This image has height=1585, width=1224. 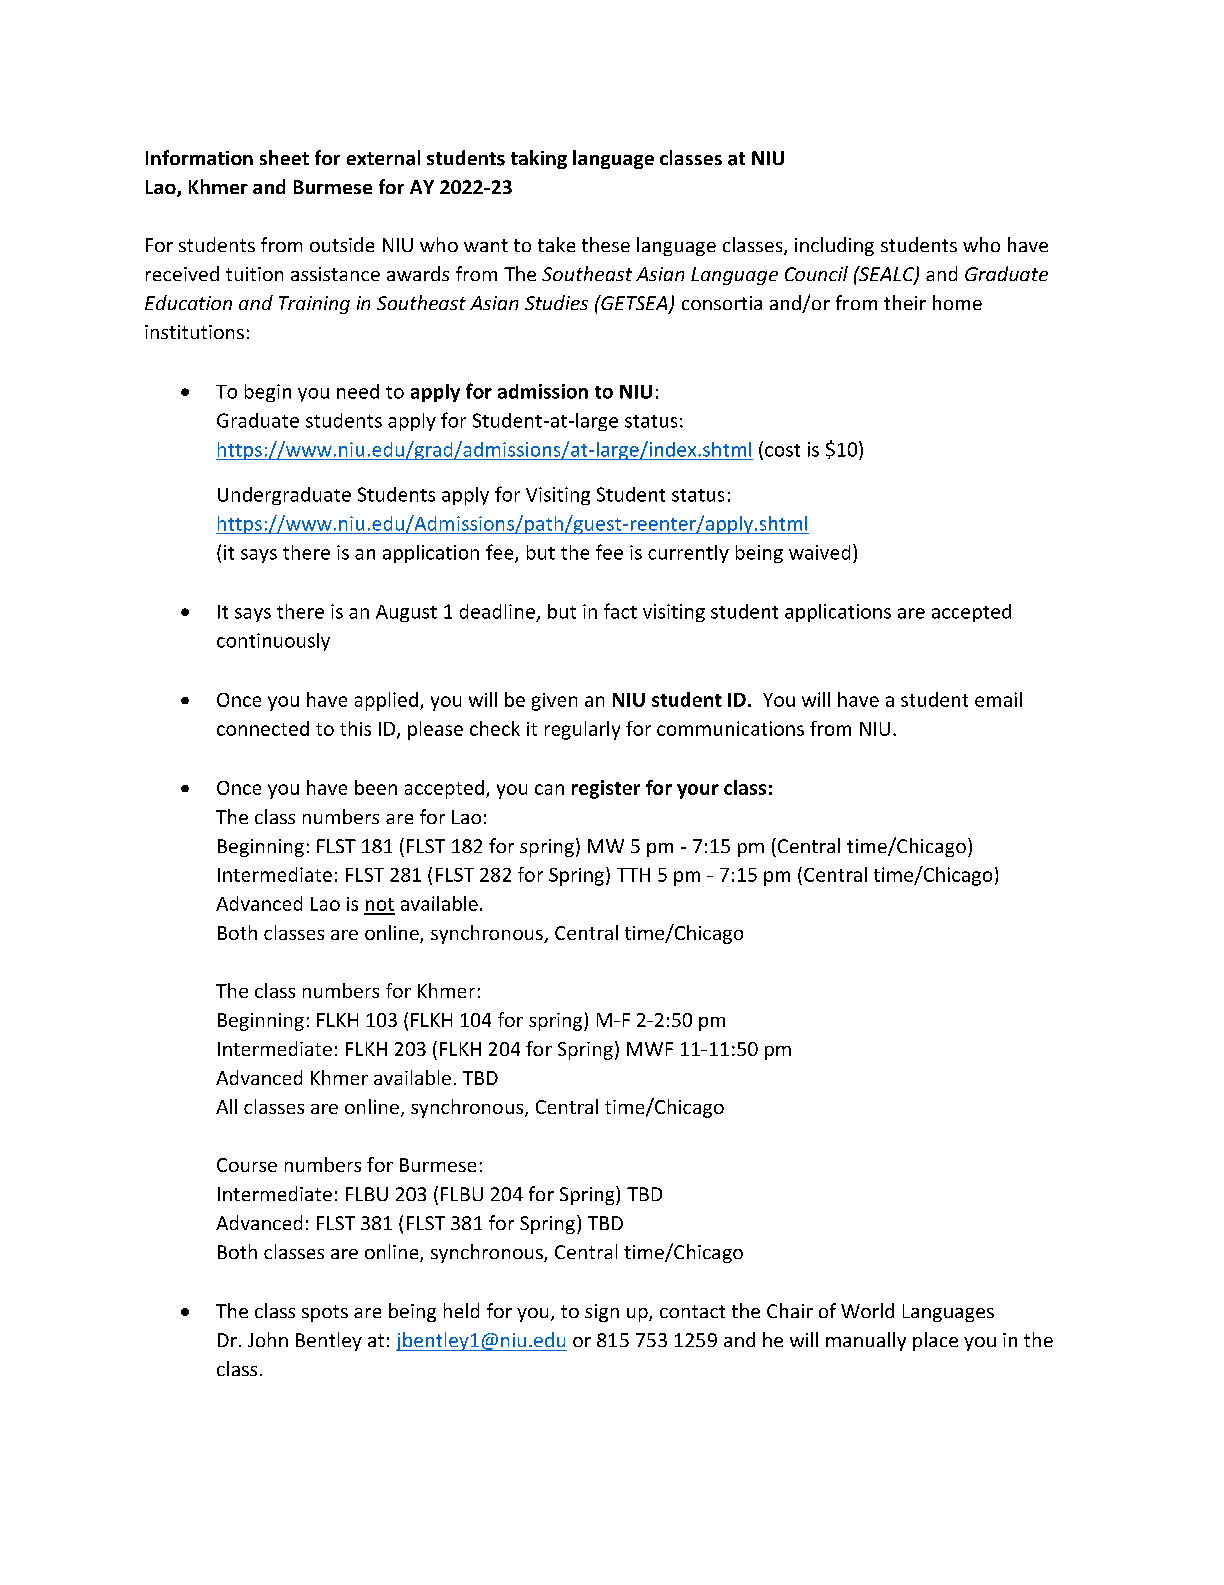 What do you see at coordinates (834, 246) in the image?
I see `including` at bounding box center [834, 246].
